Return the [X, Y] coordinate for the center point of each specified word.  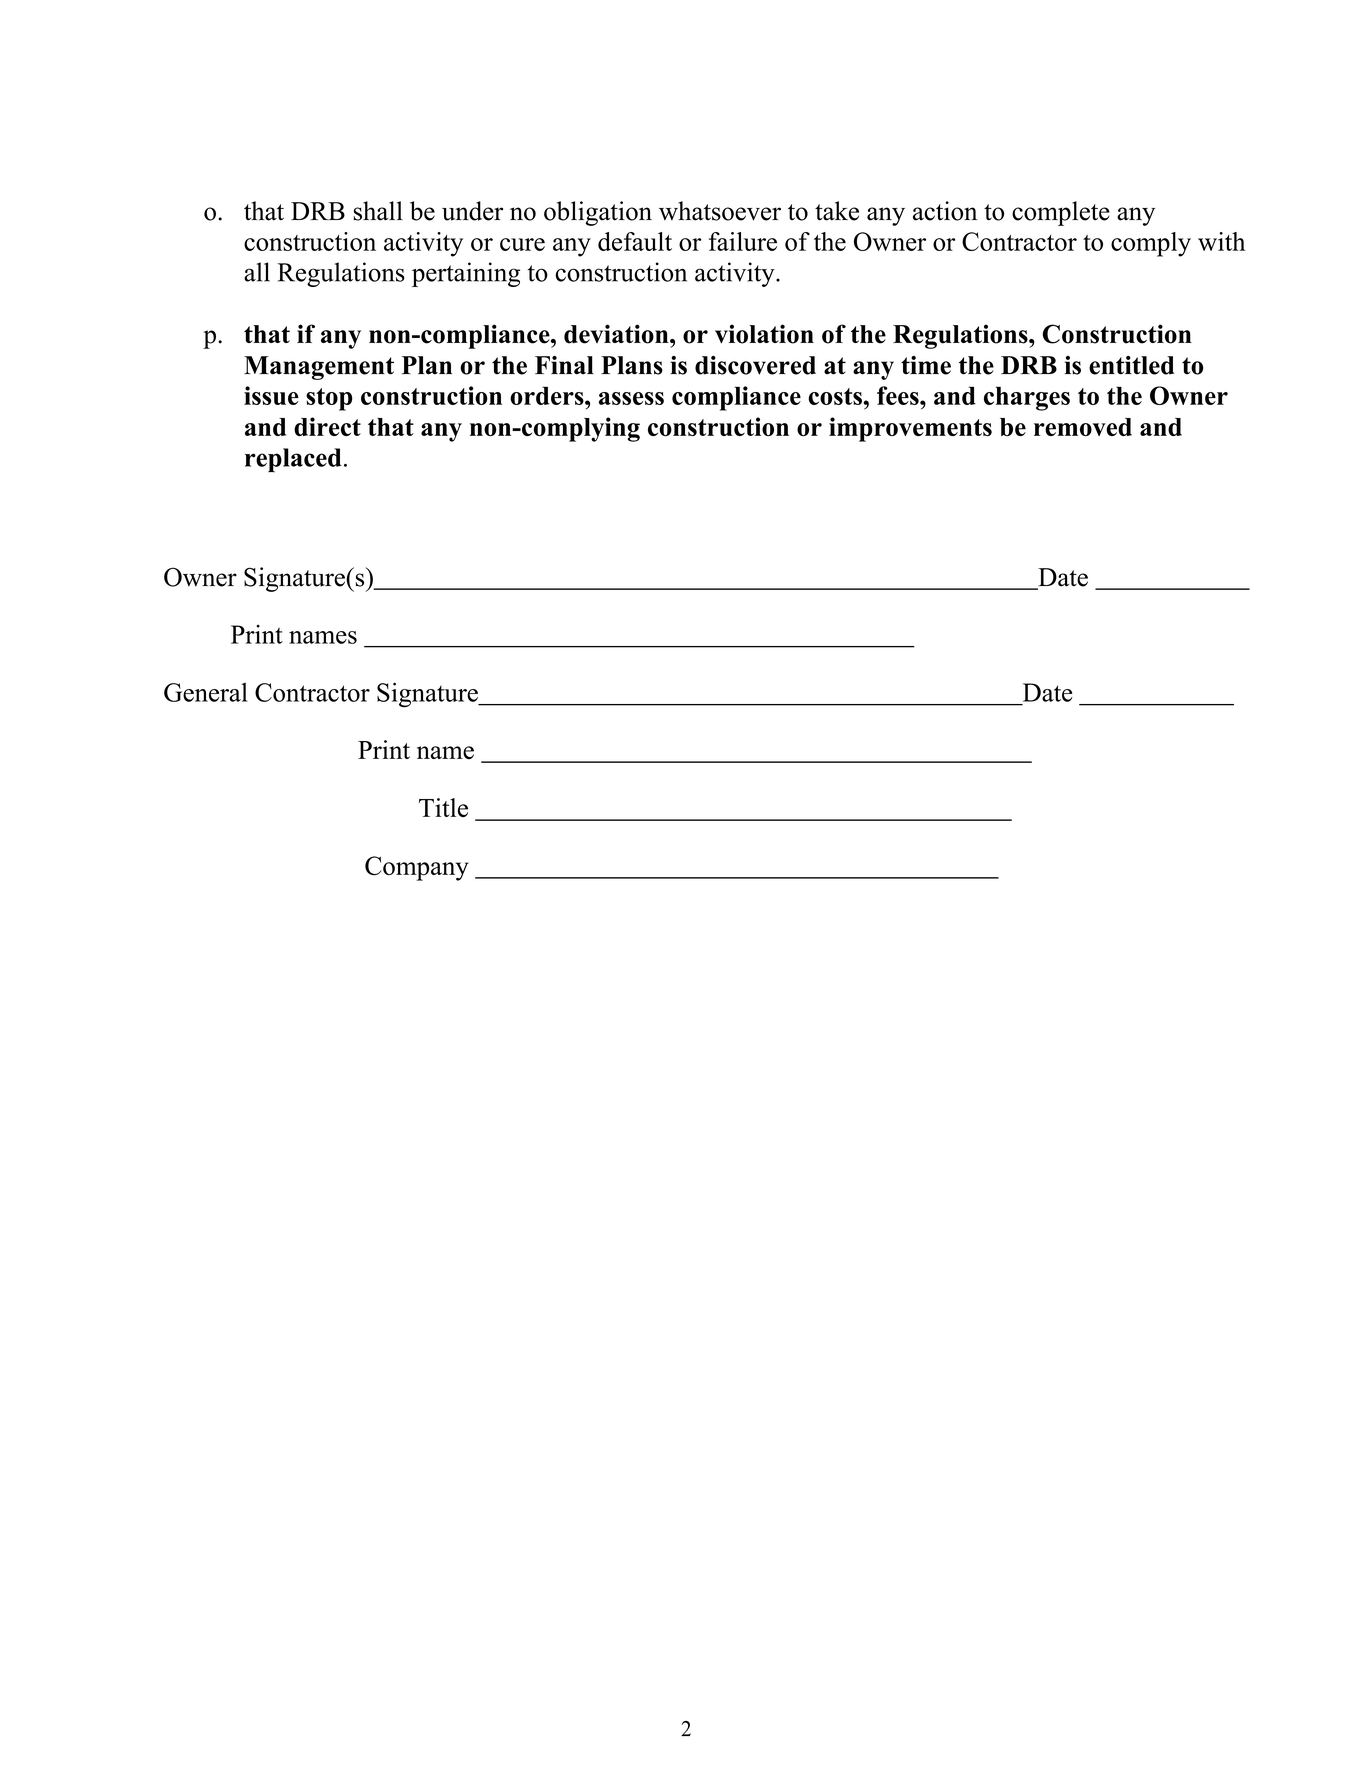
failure [743, 241]
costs [836, 396]
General [206, 692]
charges [1027, 398]
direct [327, 426]
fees [899, 395]
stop [329, 399]
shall [378, 211]
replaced [293, 460]
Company [417, 868]
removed [1083, 427]
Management [319, 368]
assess [631, 398]
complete [1061, 213]
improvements [910, 429]
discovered [755, 365]
